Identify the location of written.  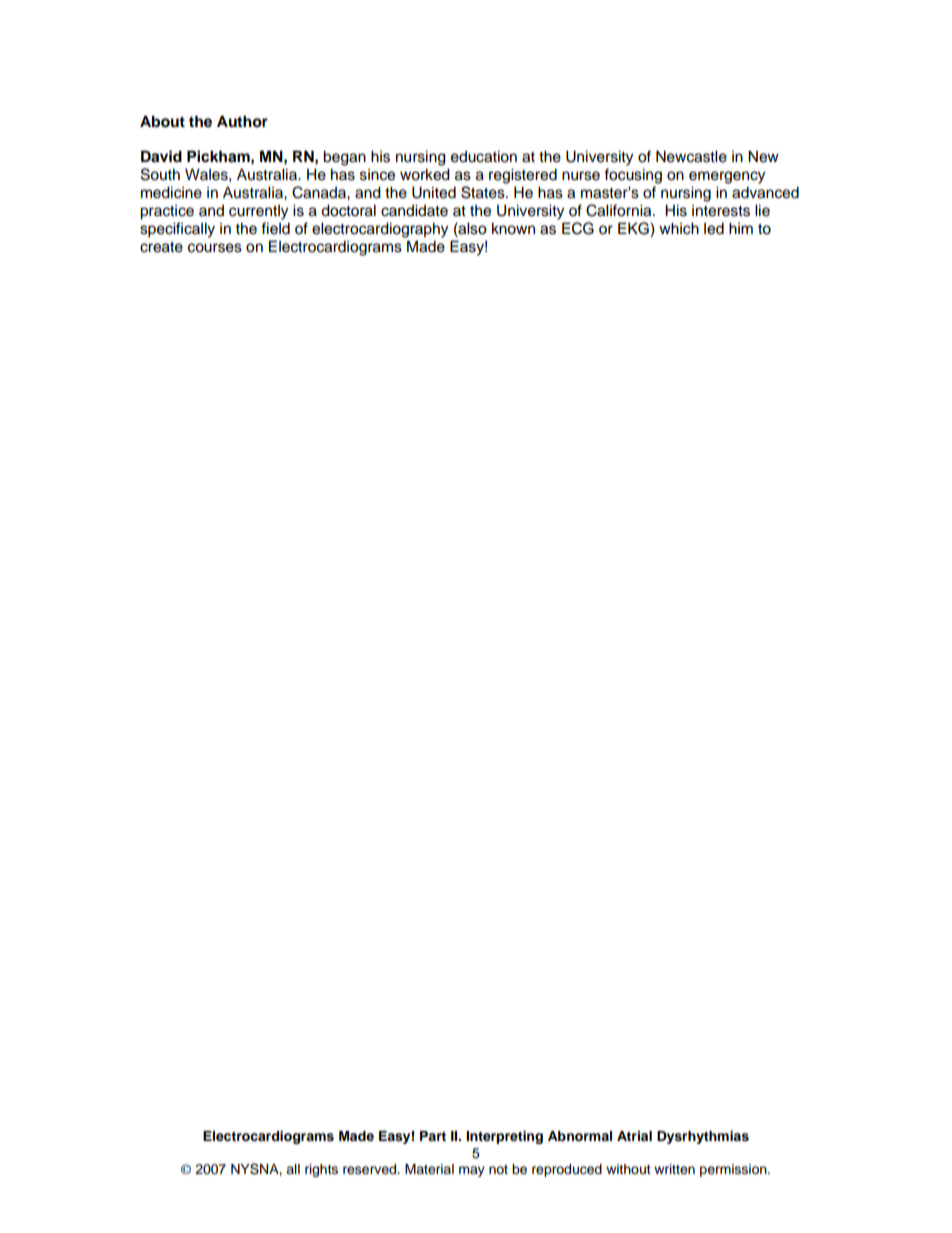
(674, 1169).
